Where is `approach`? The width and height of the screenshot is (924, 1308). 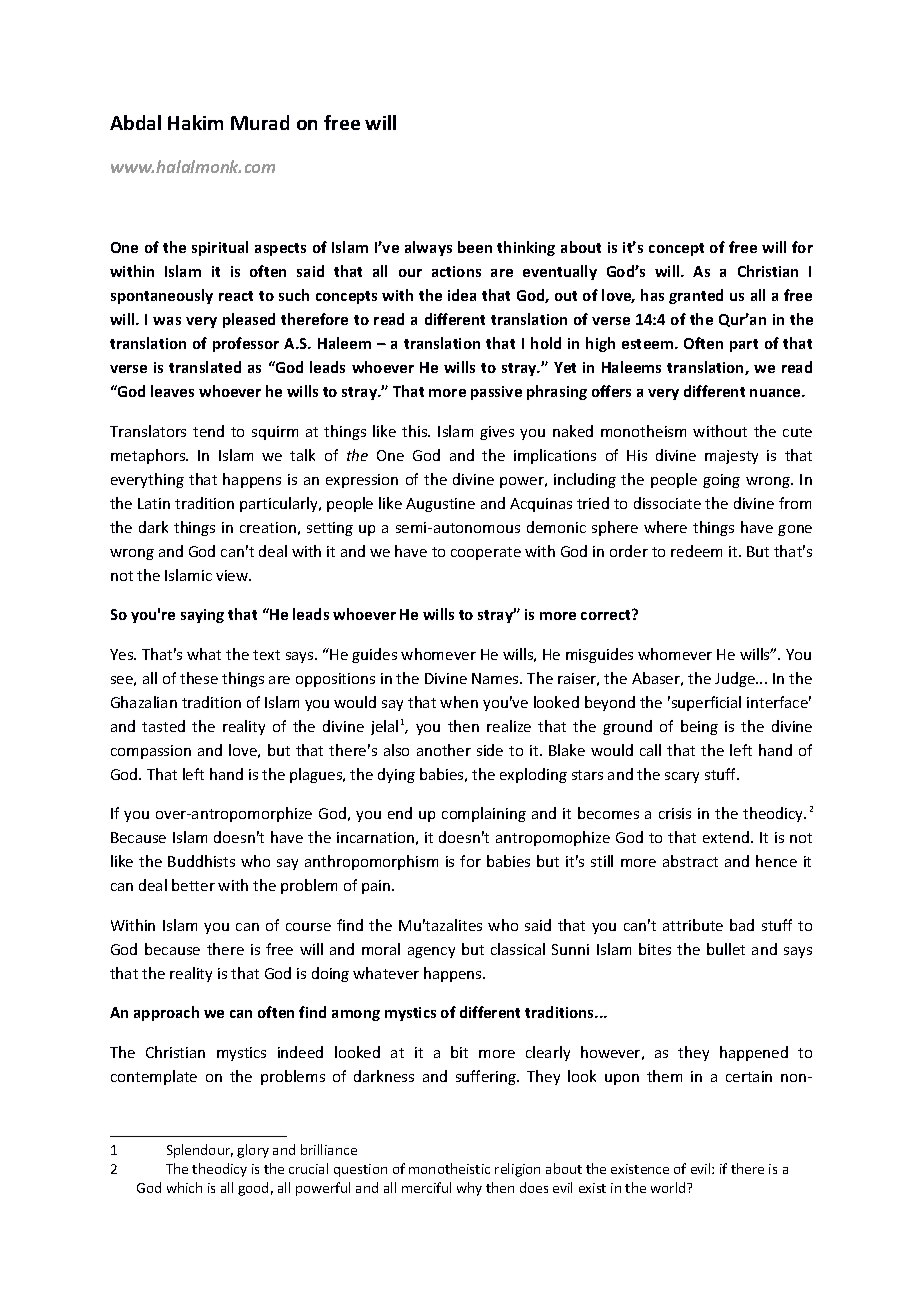
approach is located at coordinates (166, 1013).
